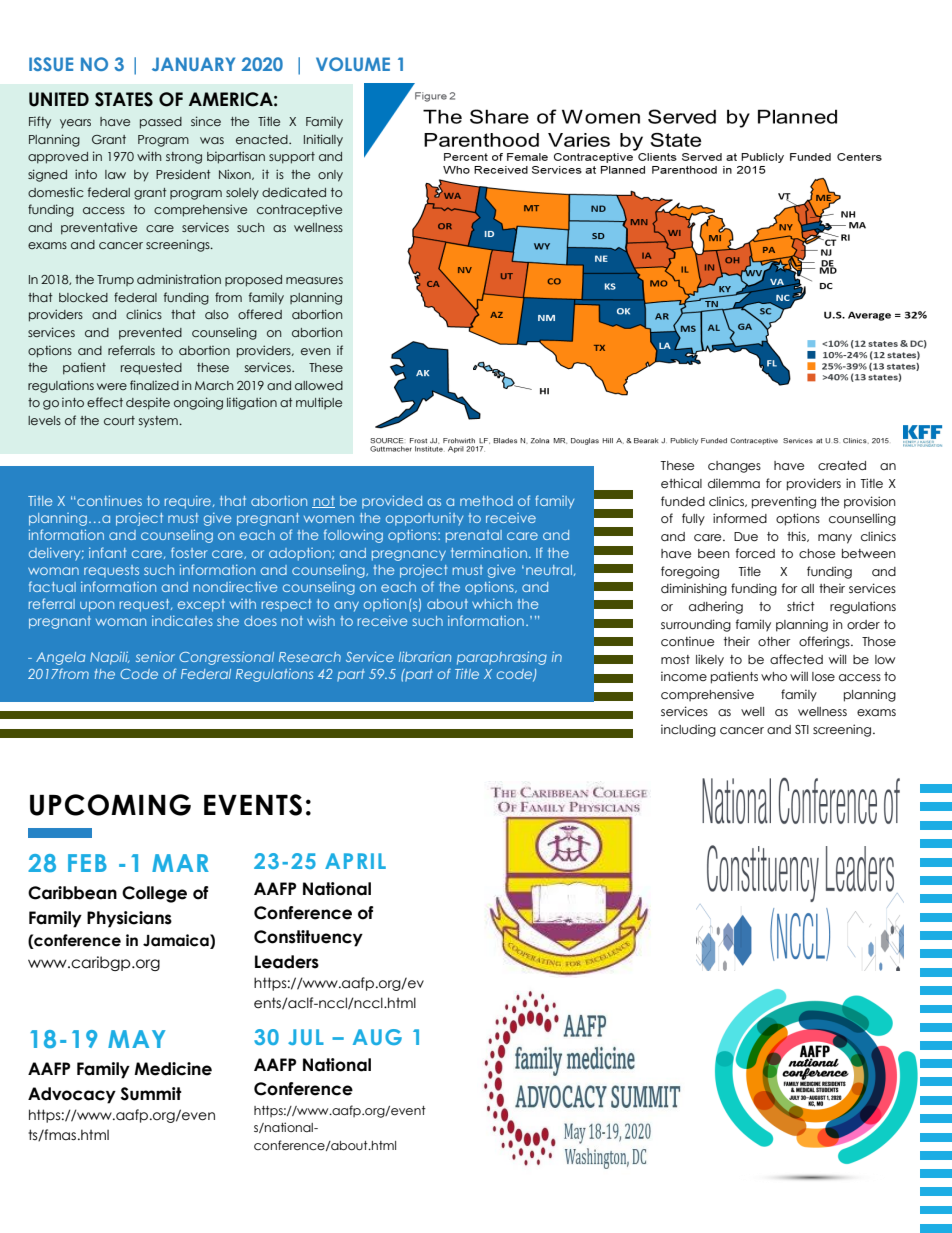 The height and width of the screenshot is (1233, 952). What do you see at coordinates (486, 501) in the screenshot?
I see `method` at bounding box center [486, 501].
